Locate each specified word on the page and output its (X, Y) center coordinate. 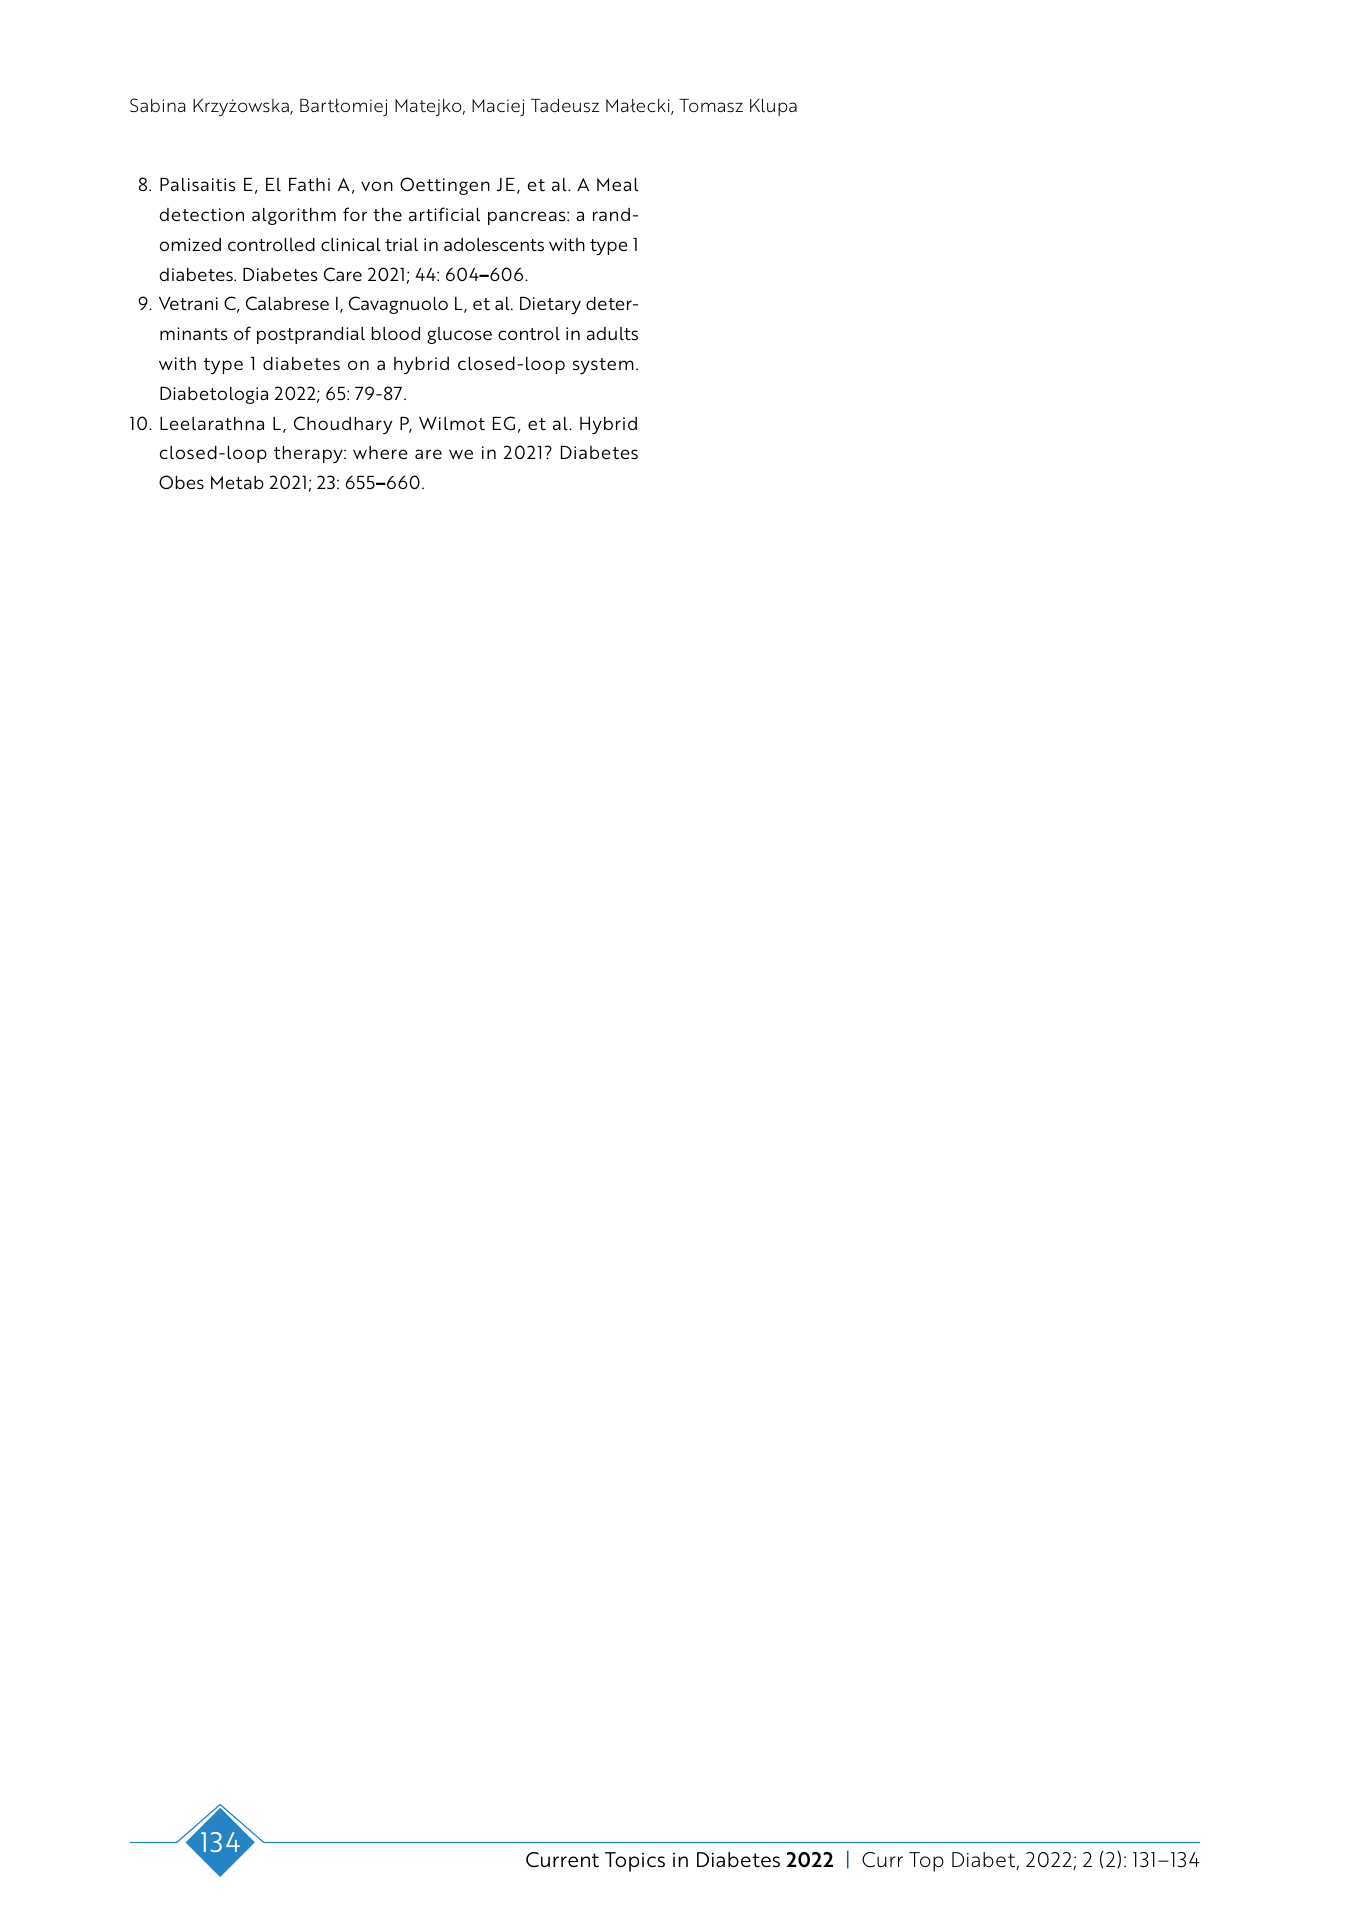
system (603, 366)
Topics (635, 1862)
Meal (617, 184)
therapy (309, 455)
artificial (444, 214)
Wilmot (452, 423)
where (380, 452)
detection (201, 214)
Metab (237, 482)
